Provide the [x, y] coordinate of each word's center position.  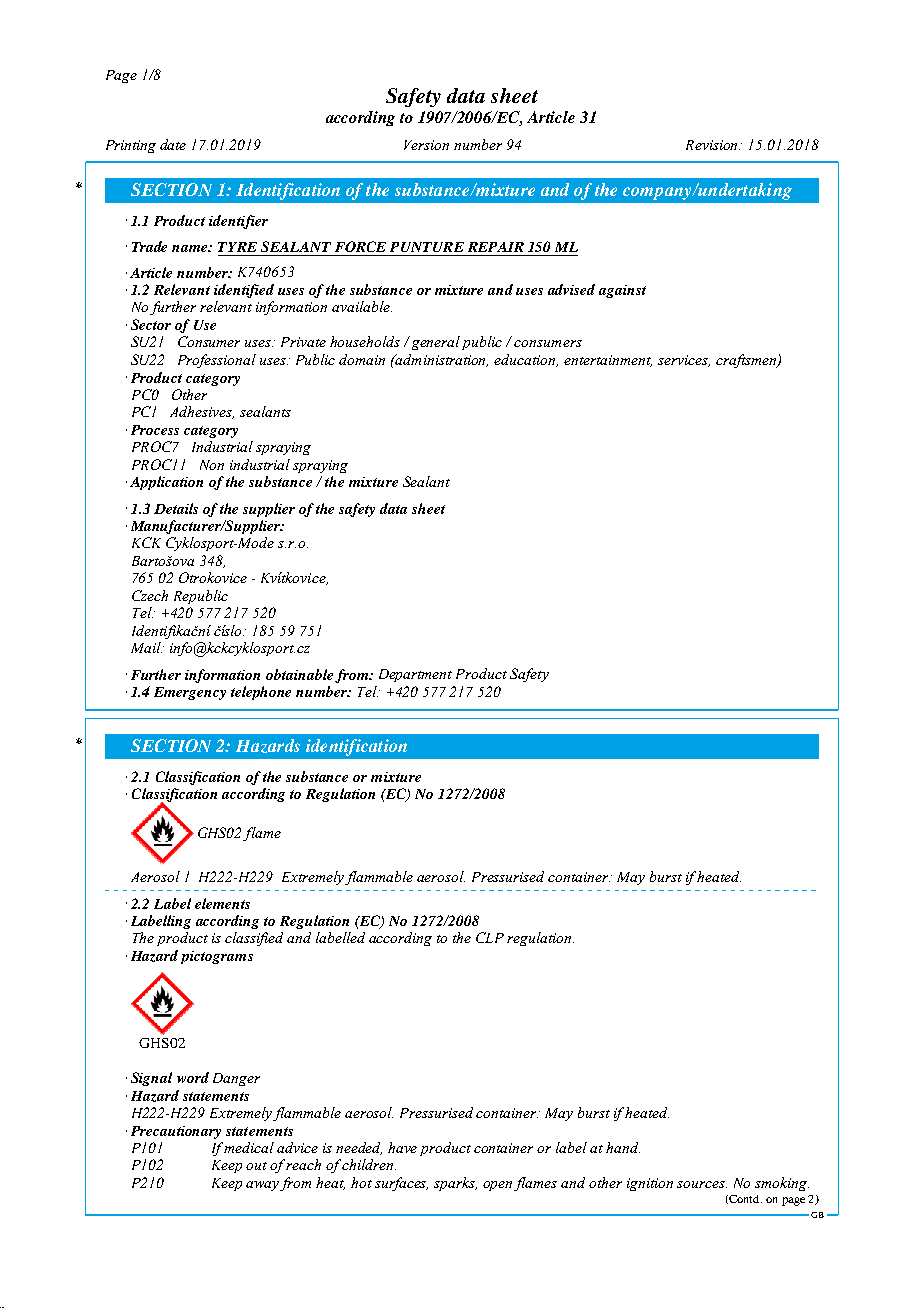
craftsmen [747, 361]
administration [441, 360]
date [173, 144]
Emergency [190, 693]
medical [249, 1147]
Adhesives [202, 412]
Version [426, 145]
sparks [455, 1184]
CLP [490, 937]
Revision [713, 145]
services [684, 361]
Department [415, 675]
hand [623, 1147]
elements [222, 903]
